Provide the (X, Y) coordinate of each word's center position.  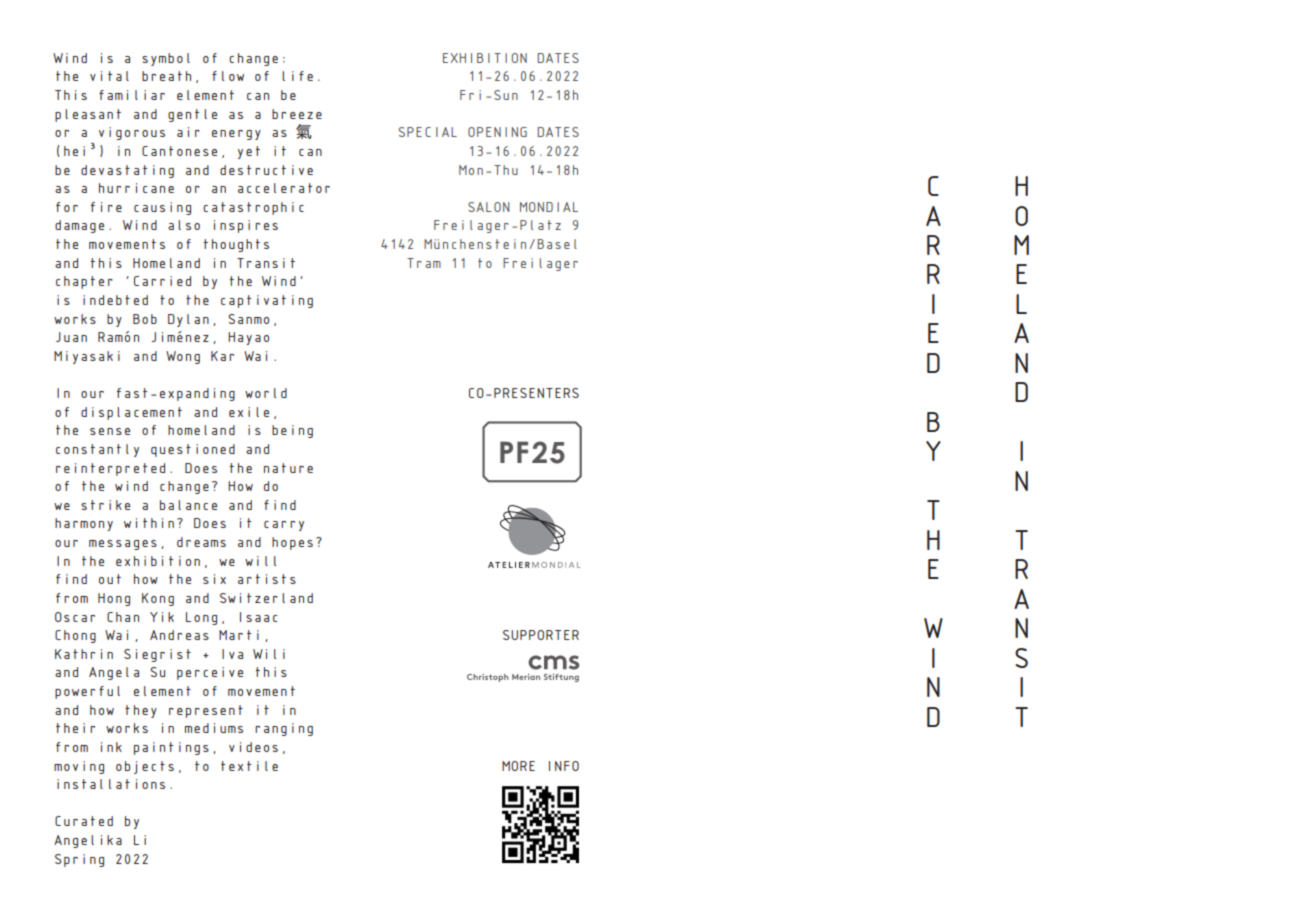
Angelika (88, 841)
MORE (518, 766)
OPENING (497, 132)
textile (249, 766)
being (292, 431)
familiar (132, 95)
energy (236, 135)
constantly (97, 450)
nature (288, 468)
